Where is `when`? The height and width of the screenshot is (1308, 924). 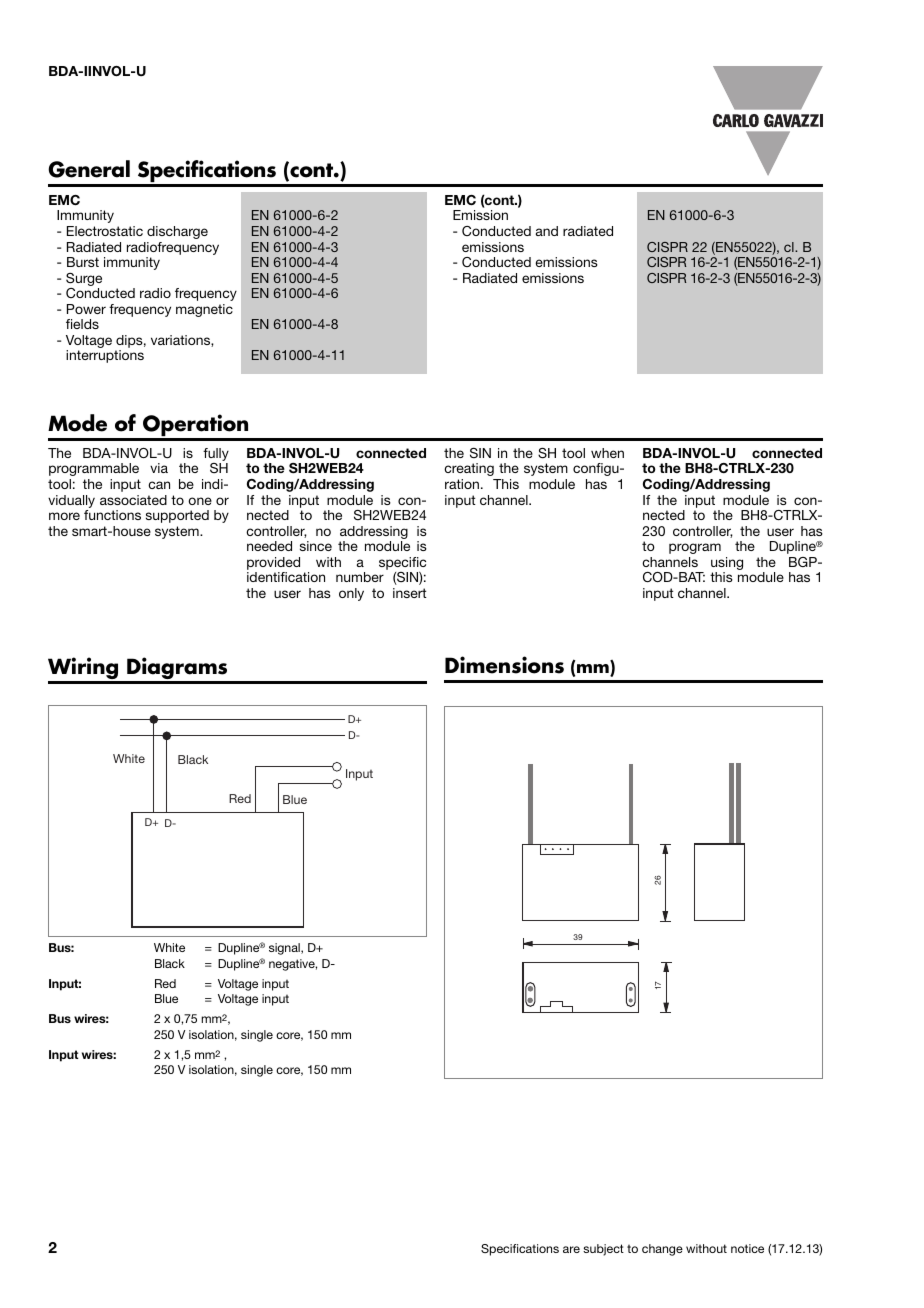 when is located at coordinates (607, 453).
